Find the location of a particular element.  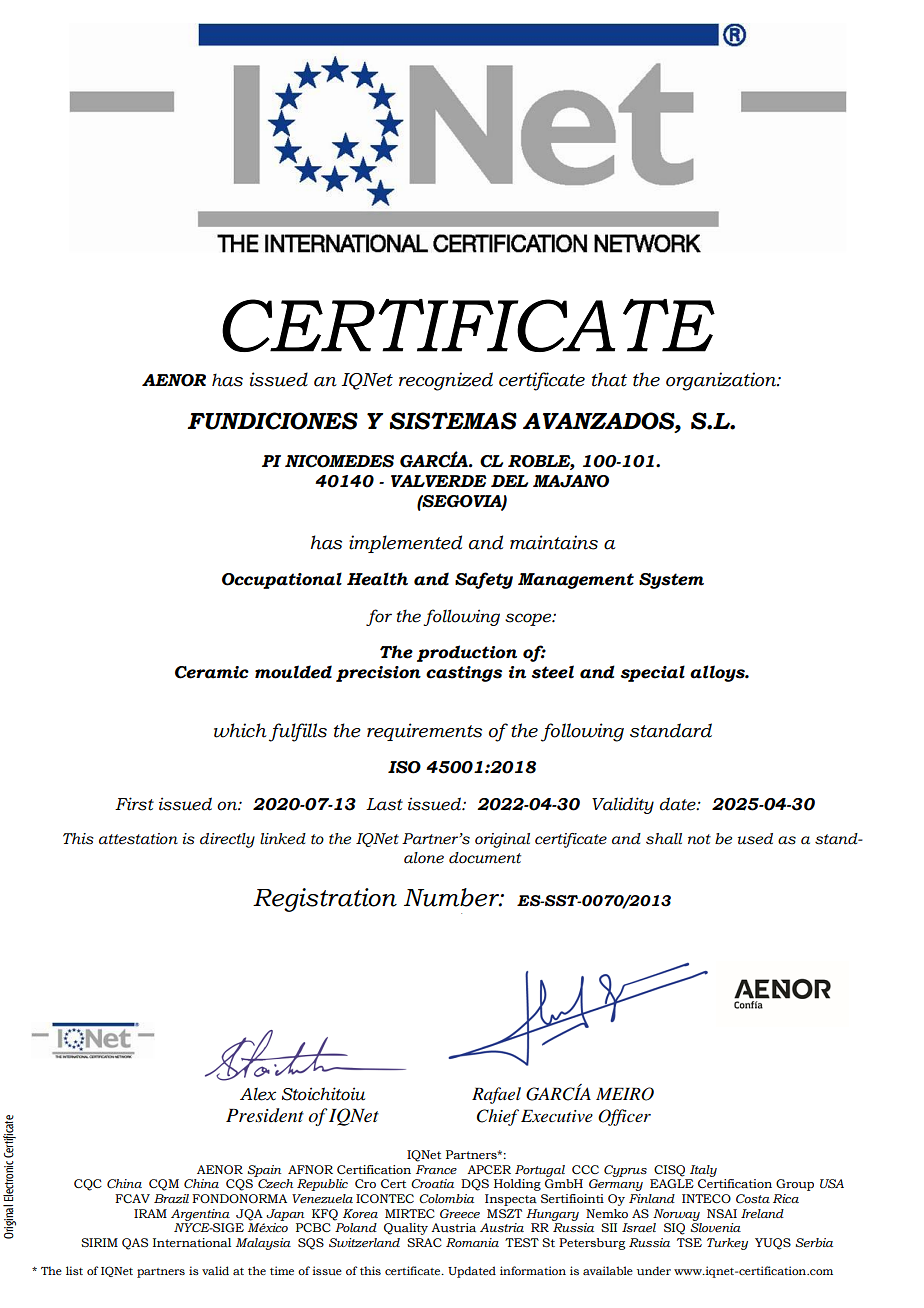

International is located at coordinates (192, 1242).
